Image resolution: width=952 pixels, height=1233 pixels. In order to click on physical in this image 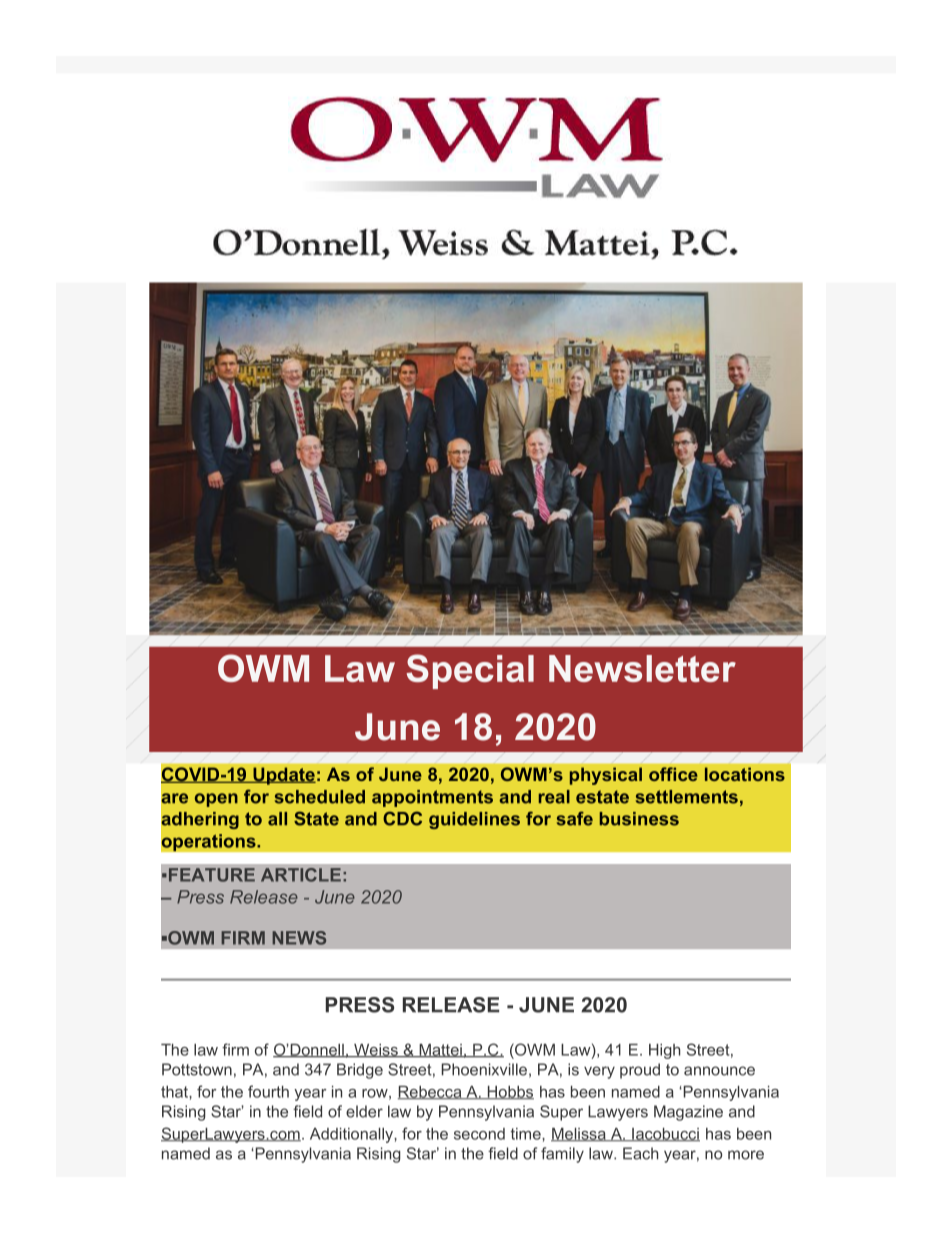, I will do `click(606, 776)`.
